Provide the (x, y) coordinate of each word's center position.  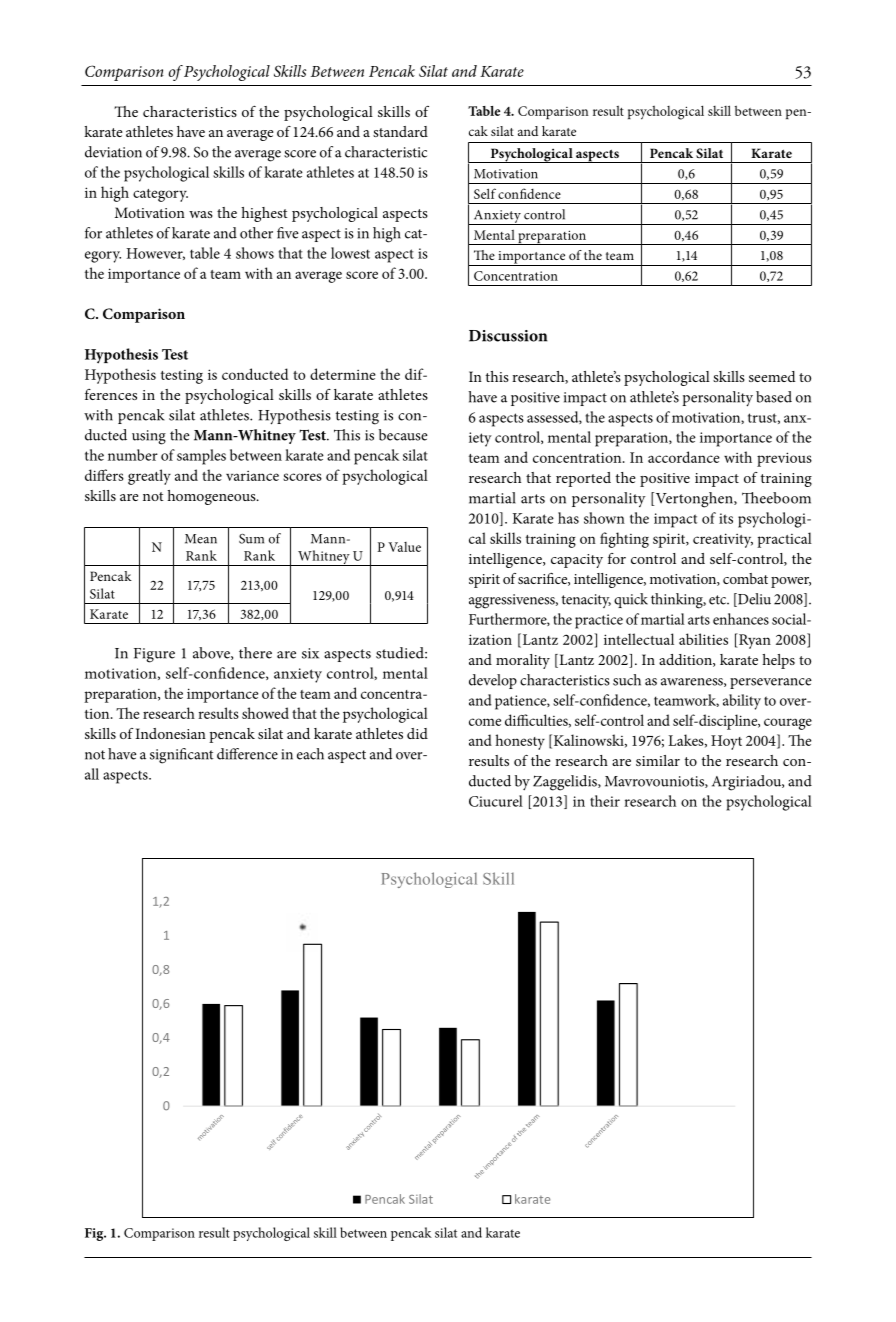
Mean (201, 539)
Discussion (508, 336)
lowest (350, 253)
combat (745, 578)
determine (343, 374)
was (201, 214)
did (417, 733)
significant (181, 756)
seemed (772, 376)
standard (400, 131)
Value (404, 547)
